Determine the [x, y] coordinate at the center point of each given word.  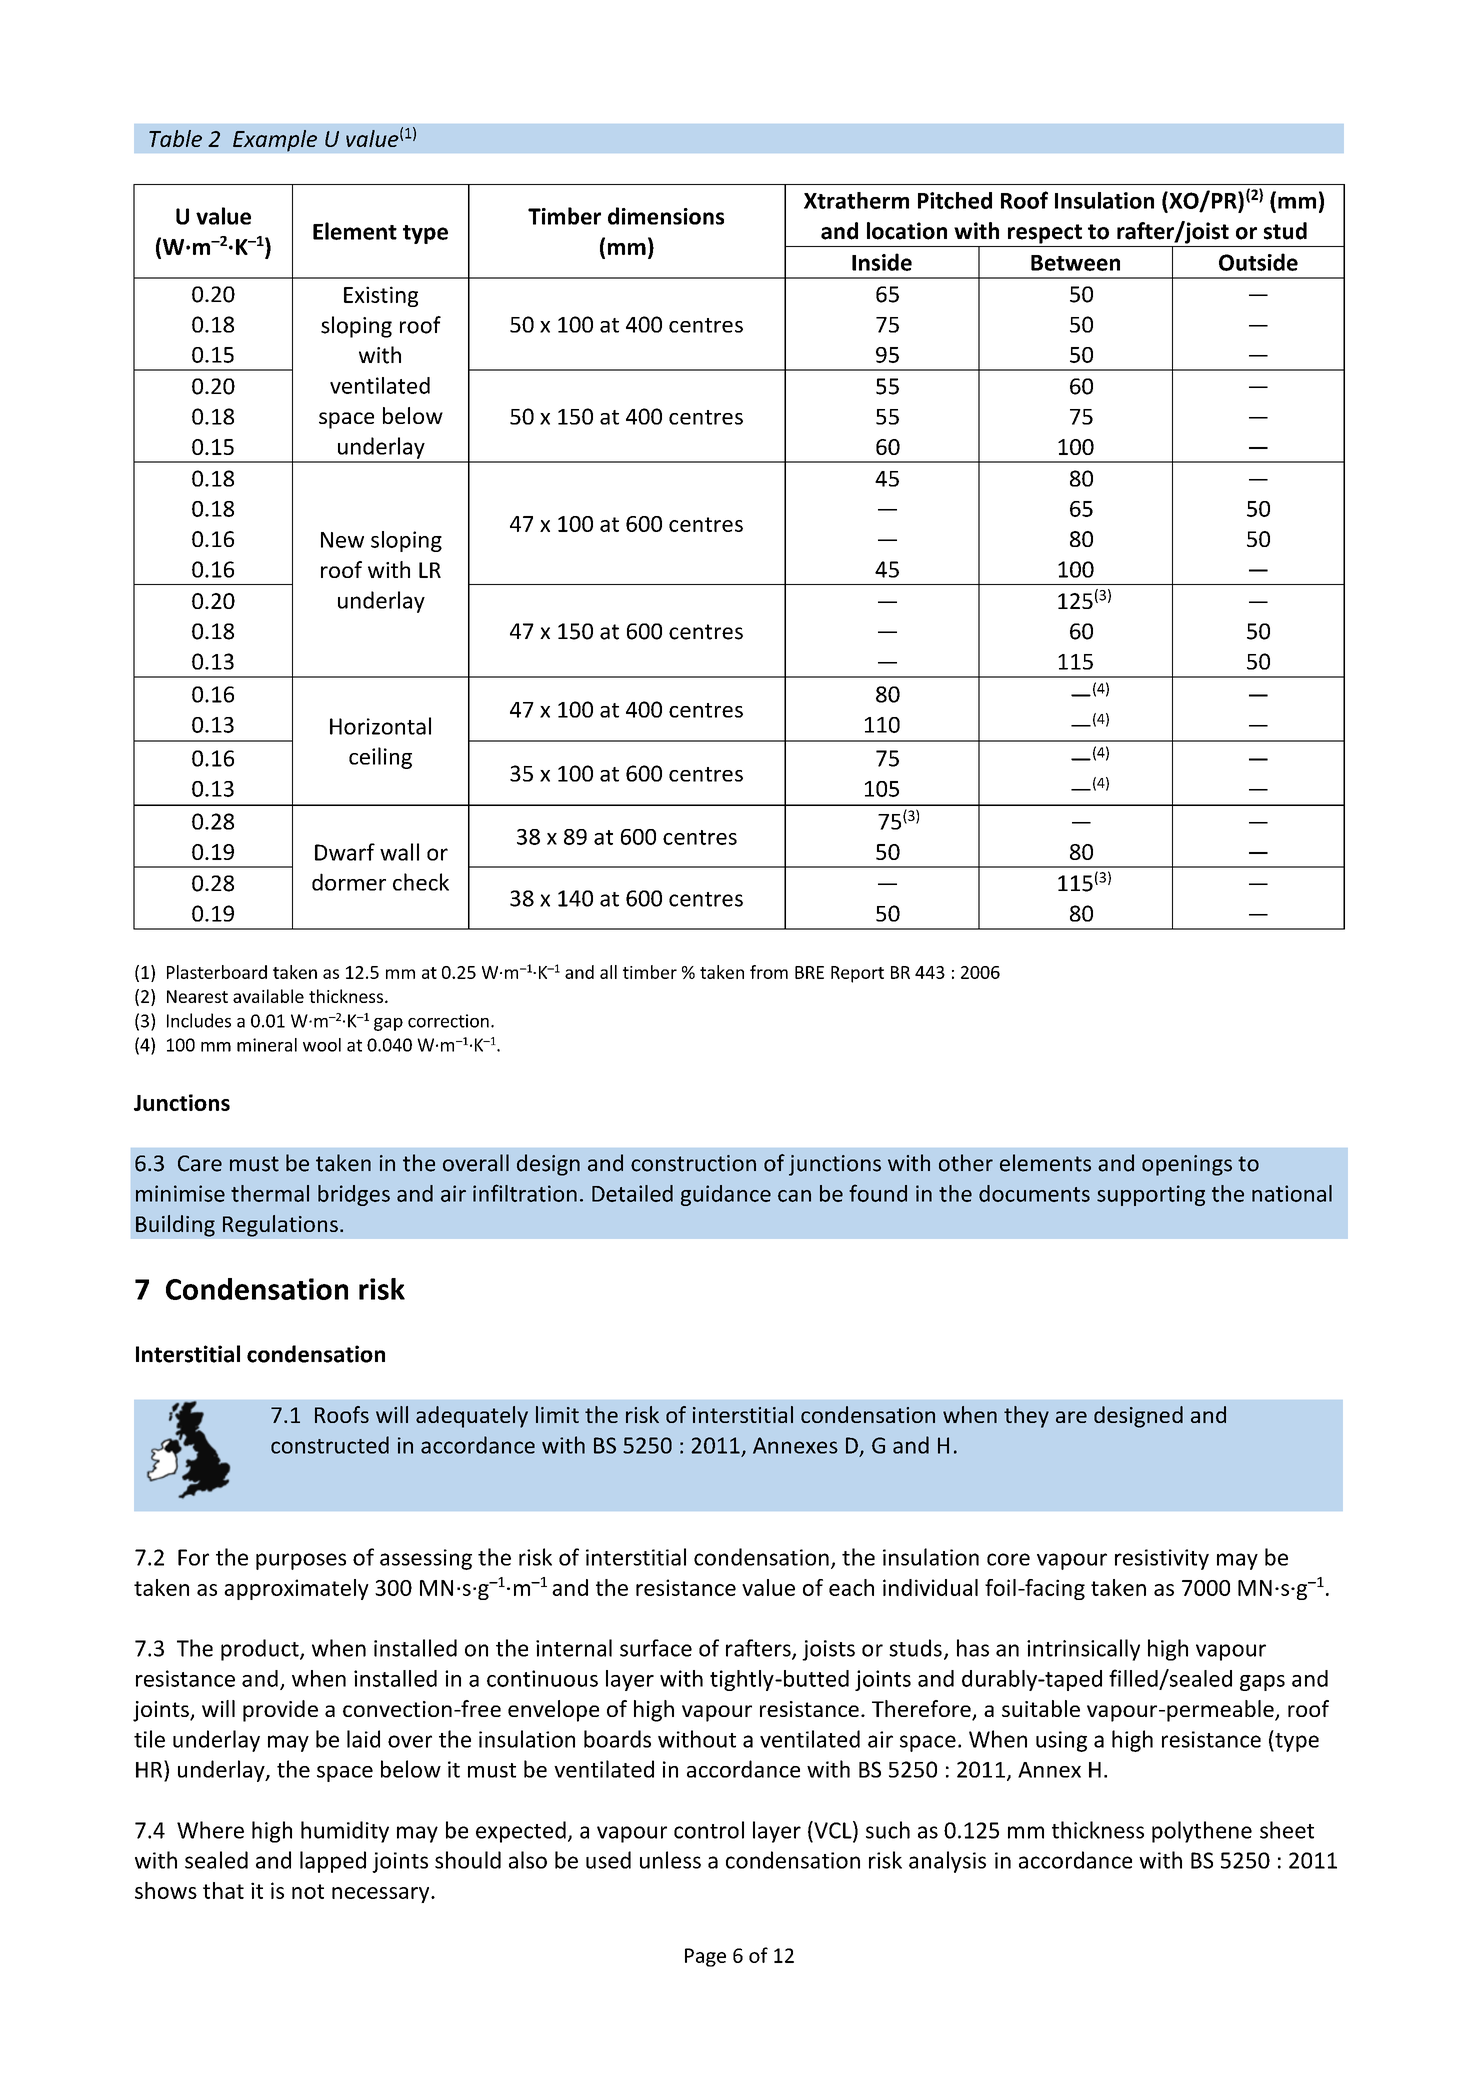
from [769, 972]
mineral [267, 1045]
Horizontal [380, 726]
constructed [330, 1445]
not [308, 1891]
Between [1075, 263]
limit [557, 1414]
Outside [1258, 262]
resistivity [1162, 1559]
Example [275, 141]
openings [1187, 1165]
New [342, 540]
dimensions [666, 216]
